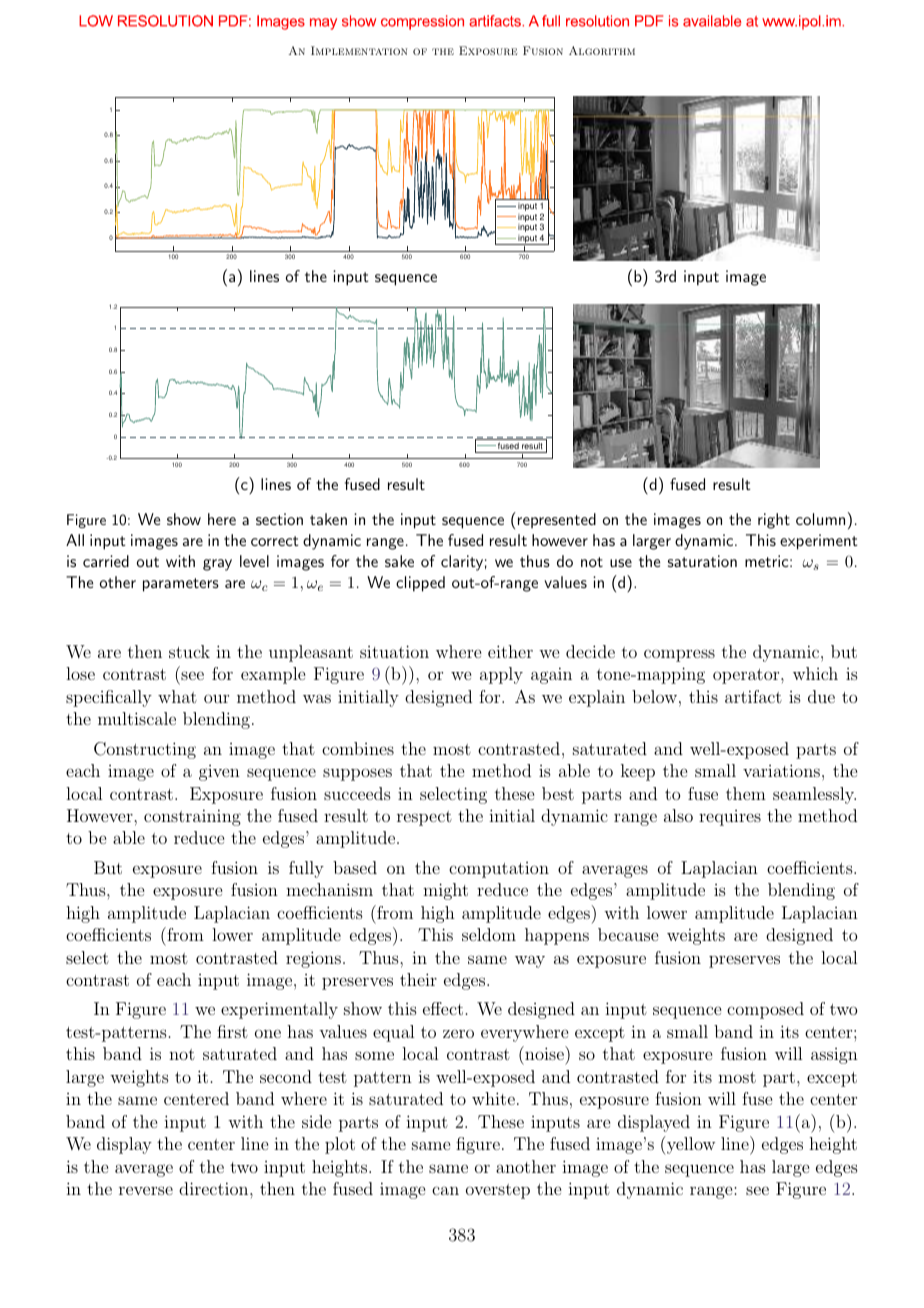 The image size is (924, 1308). Describe the element at coordinates (602, 50) in the page. I see `Algorithm` at that location.
